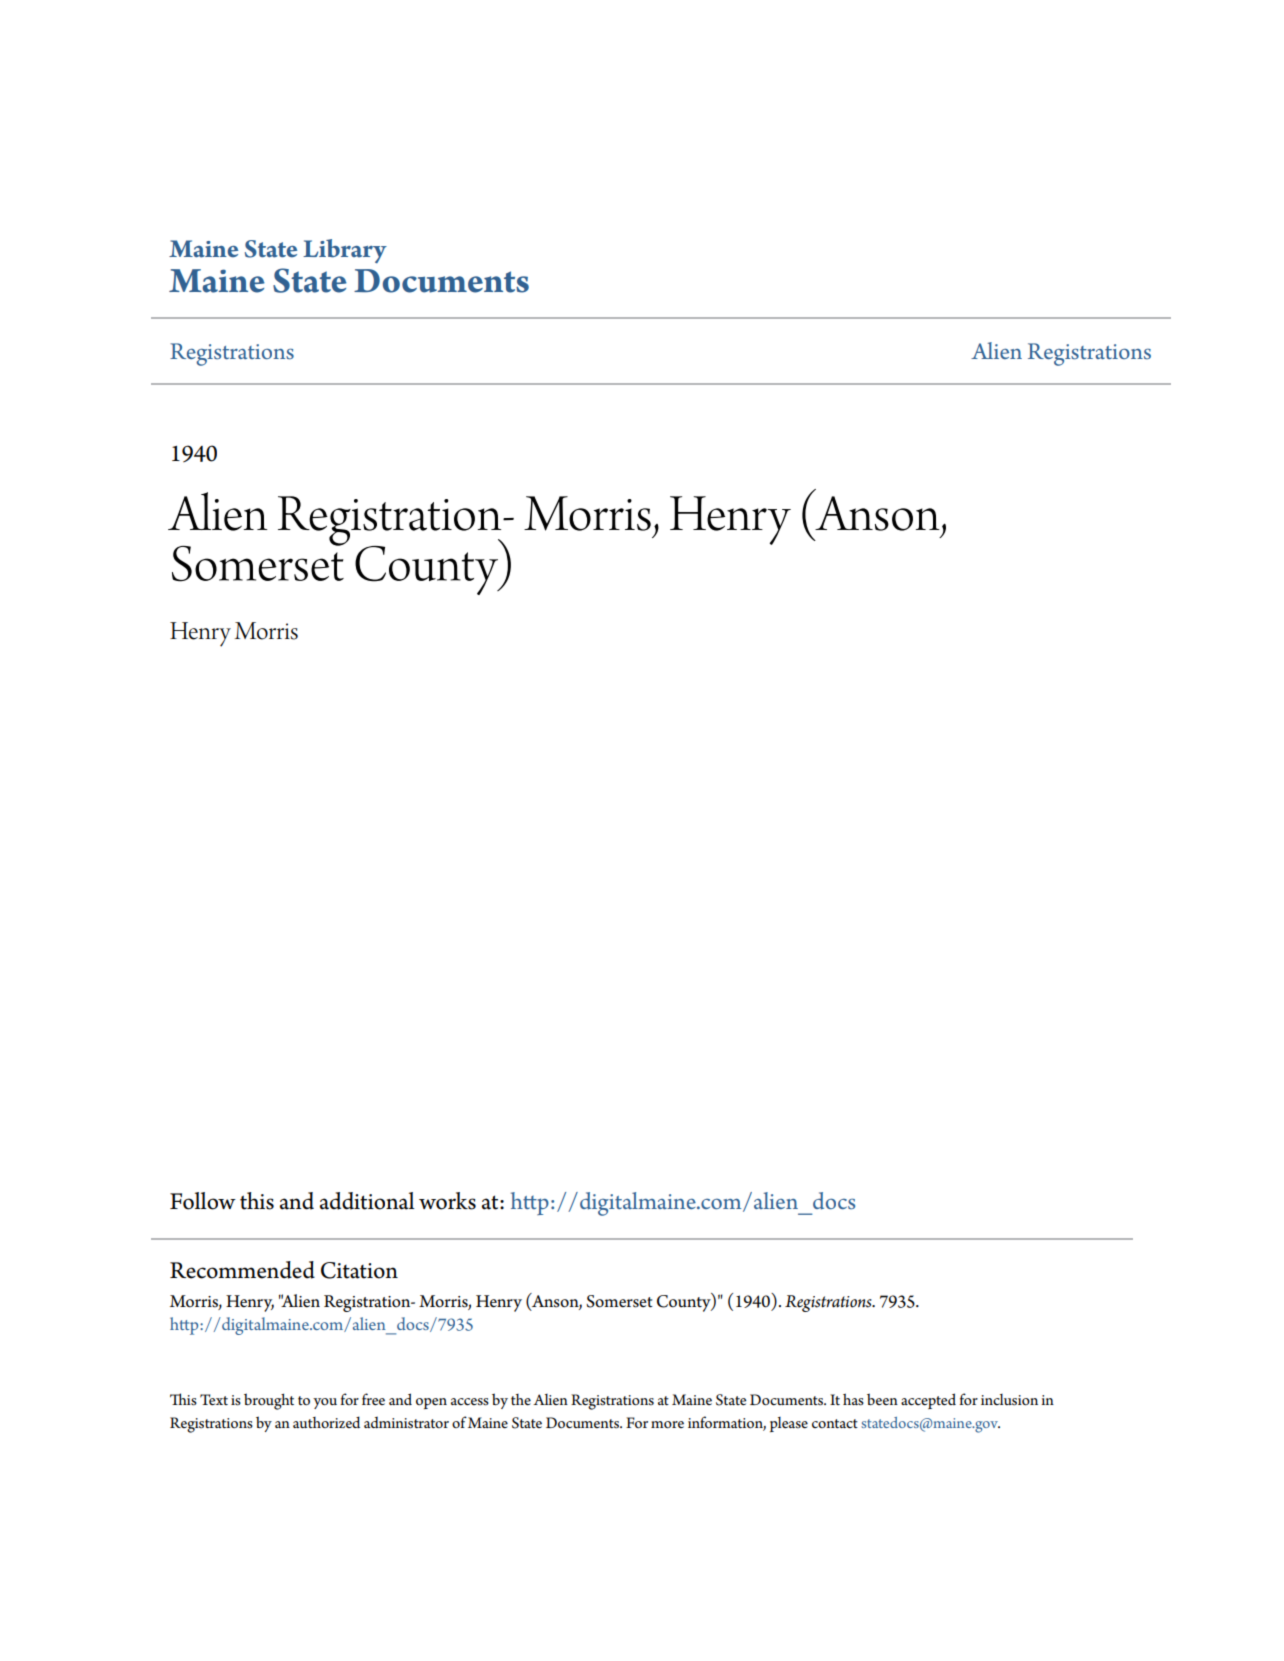  What do you see at coordinates (882, 1399) in the screenshot?
I see `been` at bounding box center [882, 1399].
